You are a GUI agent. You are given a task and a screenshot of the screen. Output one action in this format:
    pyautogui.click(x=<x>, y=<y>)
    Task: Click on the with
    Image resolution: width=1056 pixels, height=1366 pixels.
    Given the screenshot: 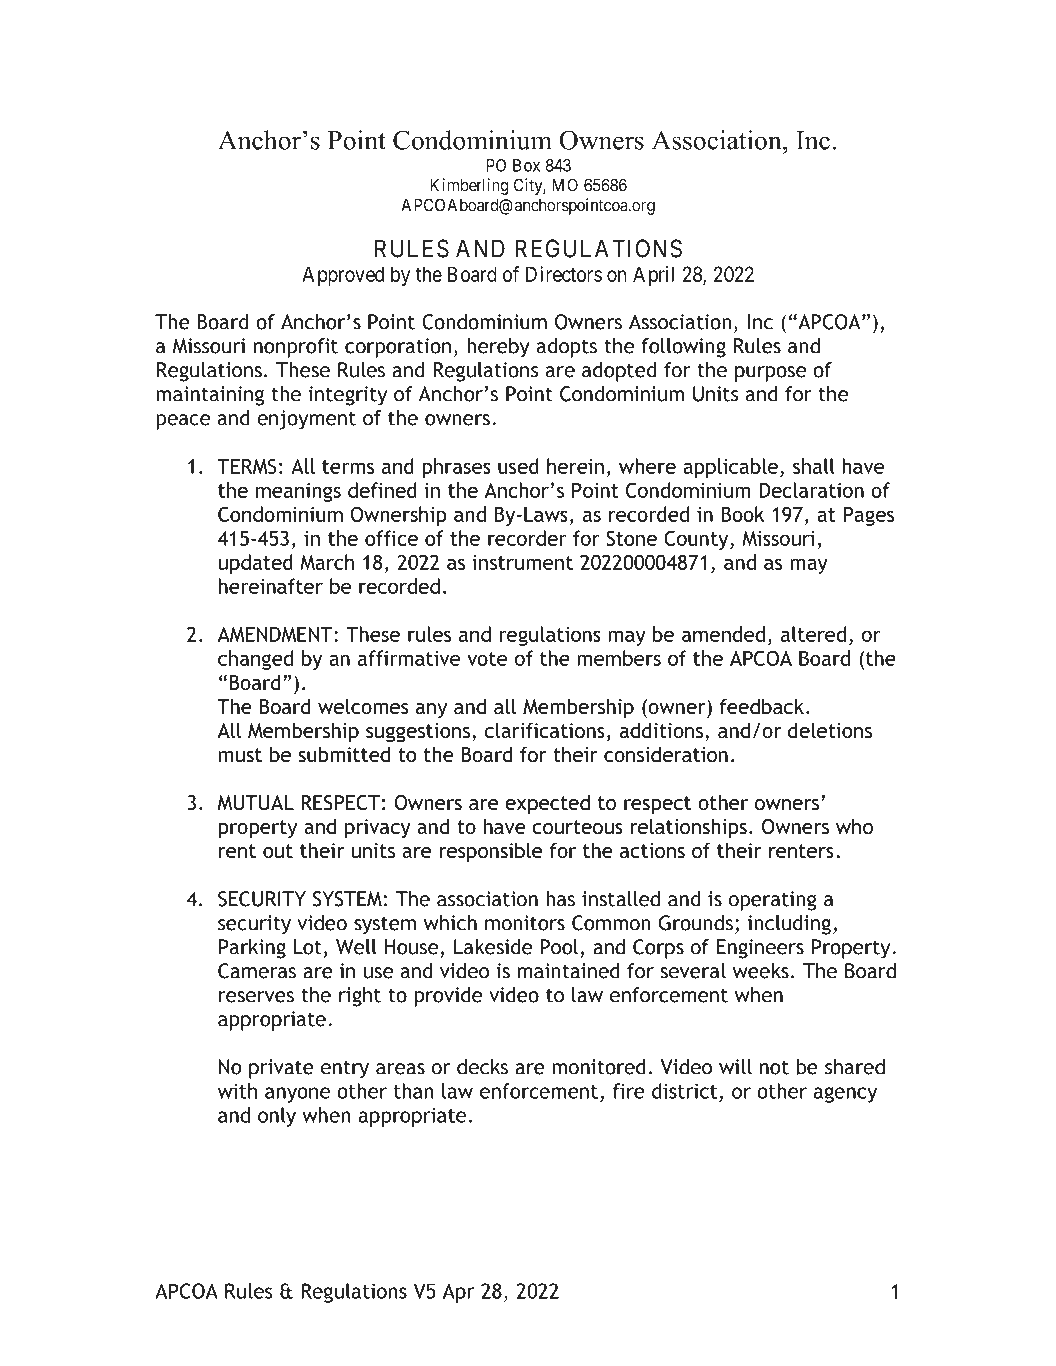 What is the action you would take?
    pyautogui.click(x=237, y=1091)
